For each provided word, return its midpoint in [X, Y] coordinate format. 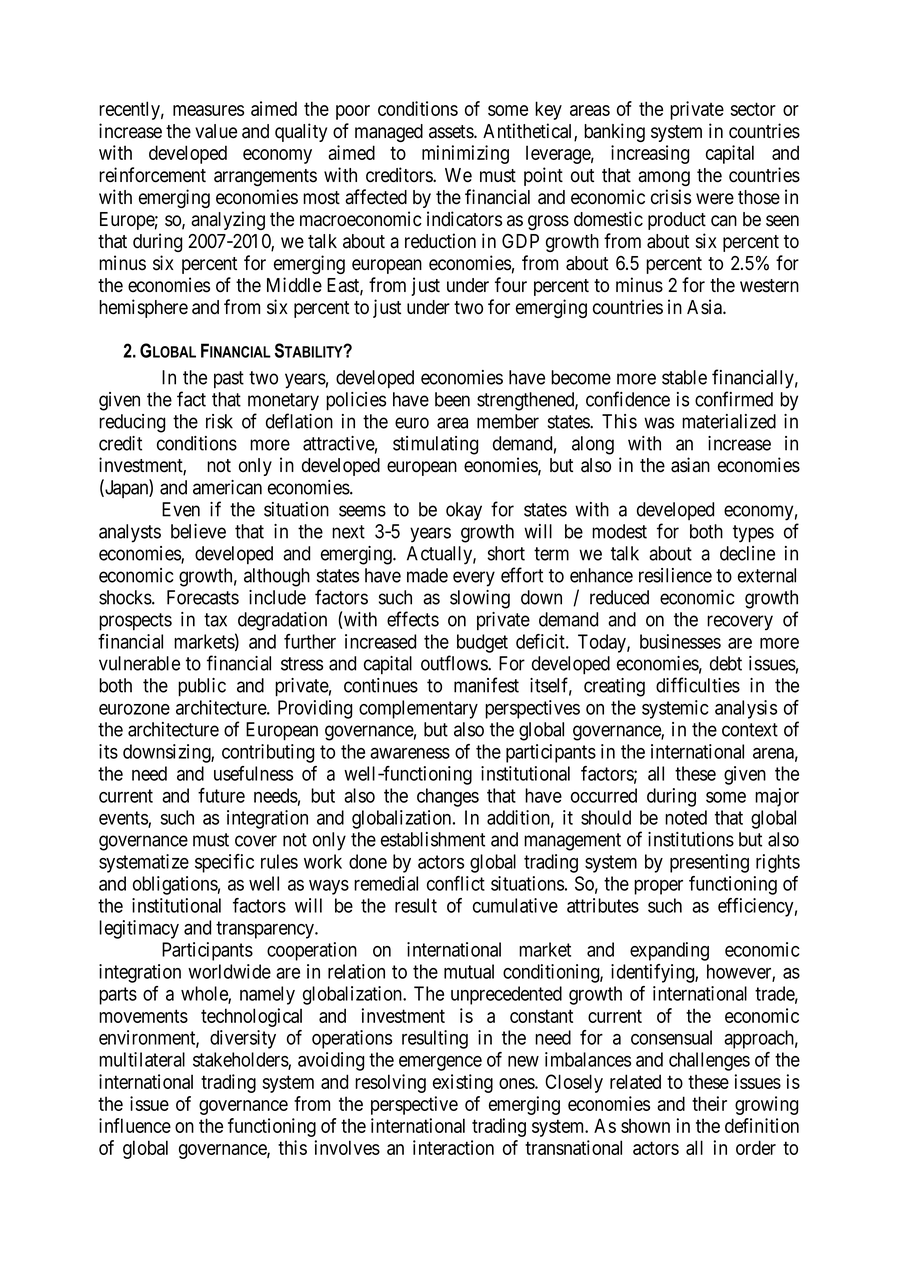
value [216, 131]
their [709, 1103]
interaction [453, 1147]
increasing [650, 154]
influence [135, 1125]
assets [452, 132]
